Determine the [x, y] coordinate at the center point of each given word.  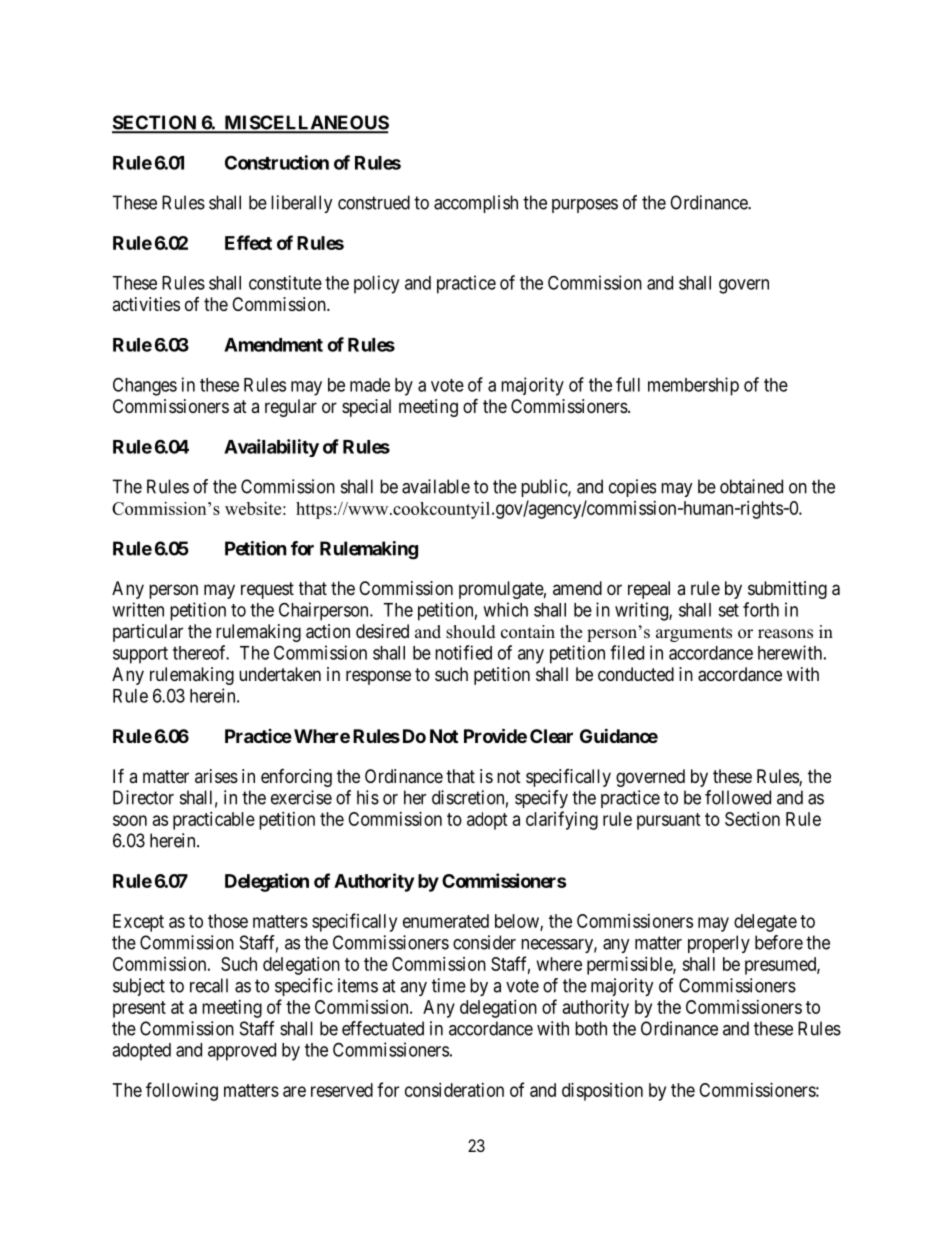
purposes [585, 206]
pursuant [669, 821]
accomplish [476, 204]
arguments [694, 634]
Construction [277, 162]
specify [541, 799]
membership [693, 386]
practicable [214, 821]
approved [242, 1052]
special [366, 408]
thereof [201, 652]
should [471, 632]
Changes [145, 386]
